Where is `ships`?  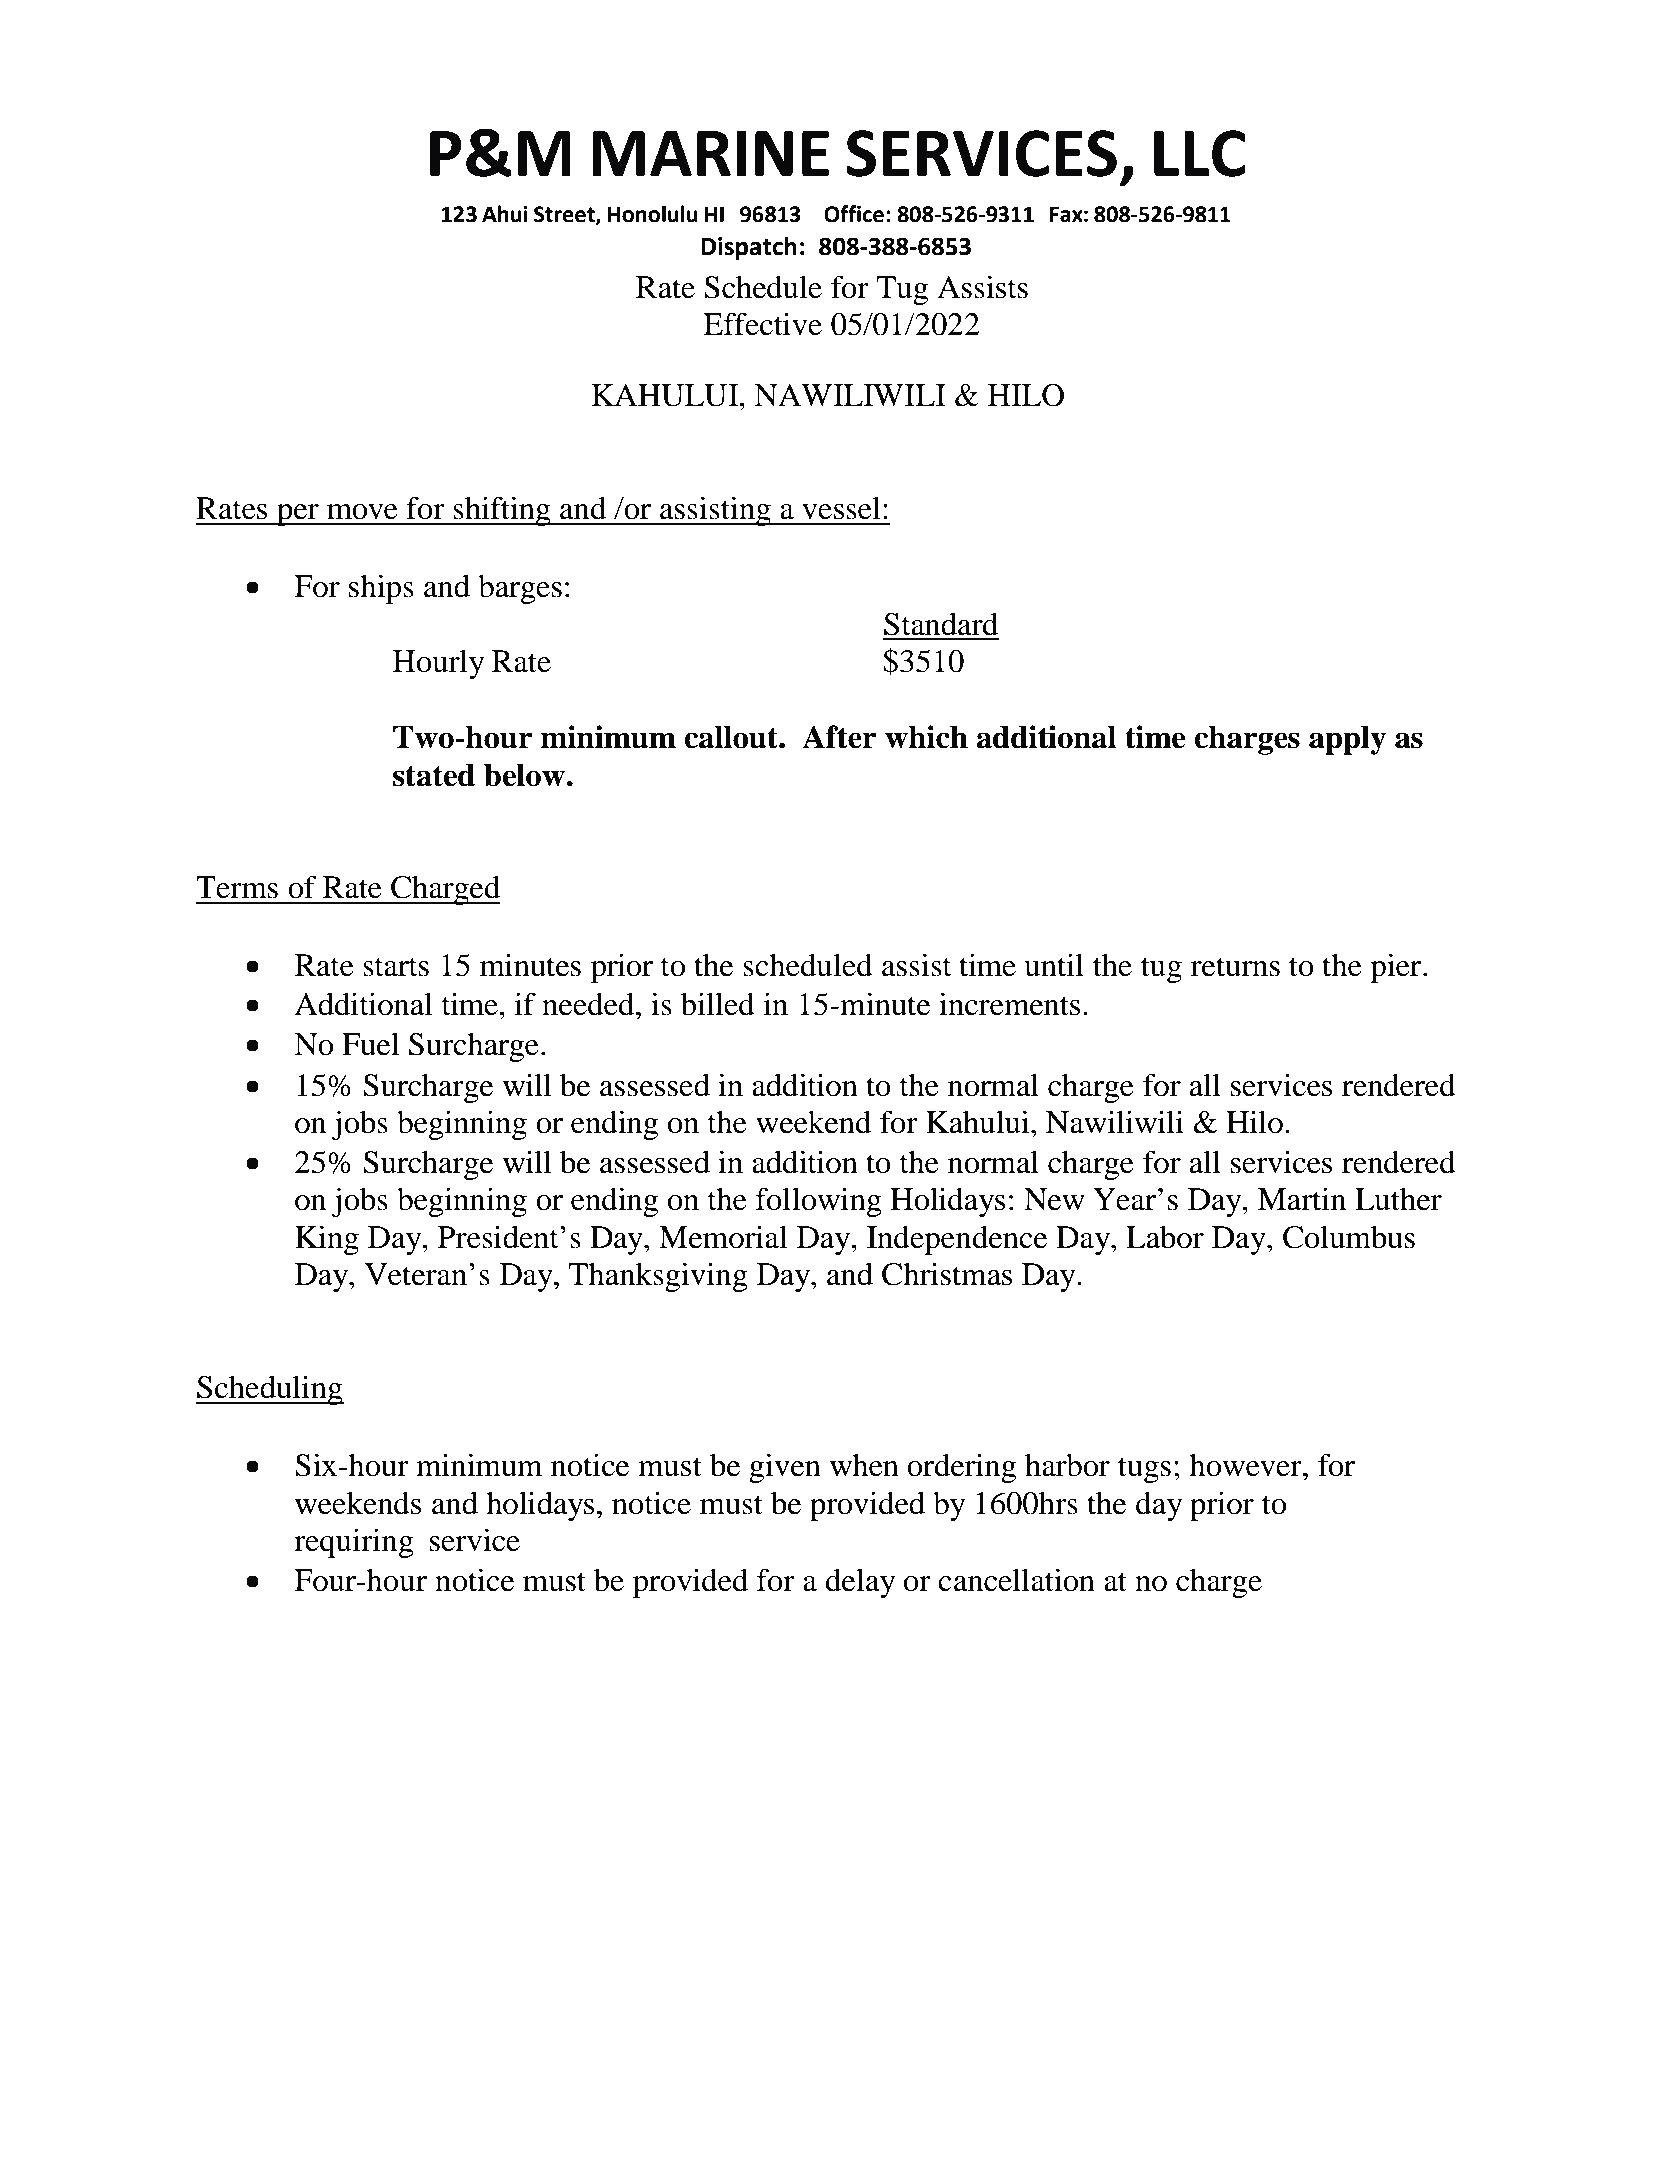 ships is located at coordinates (381, 589).
